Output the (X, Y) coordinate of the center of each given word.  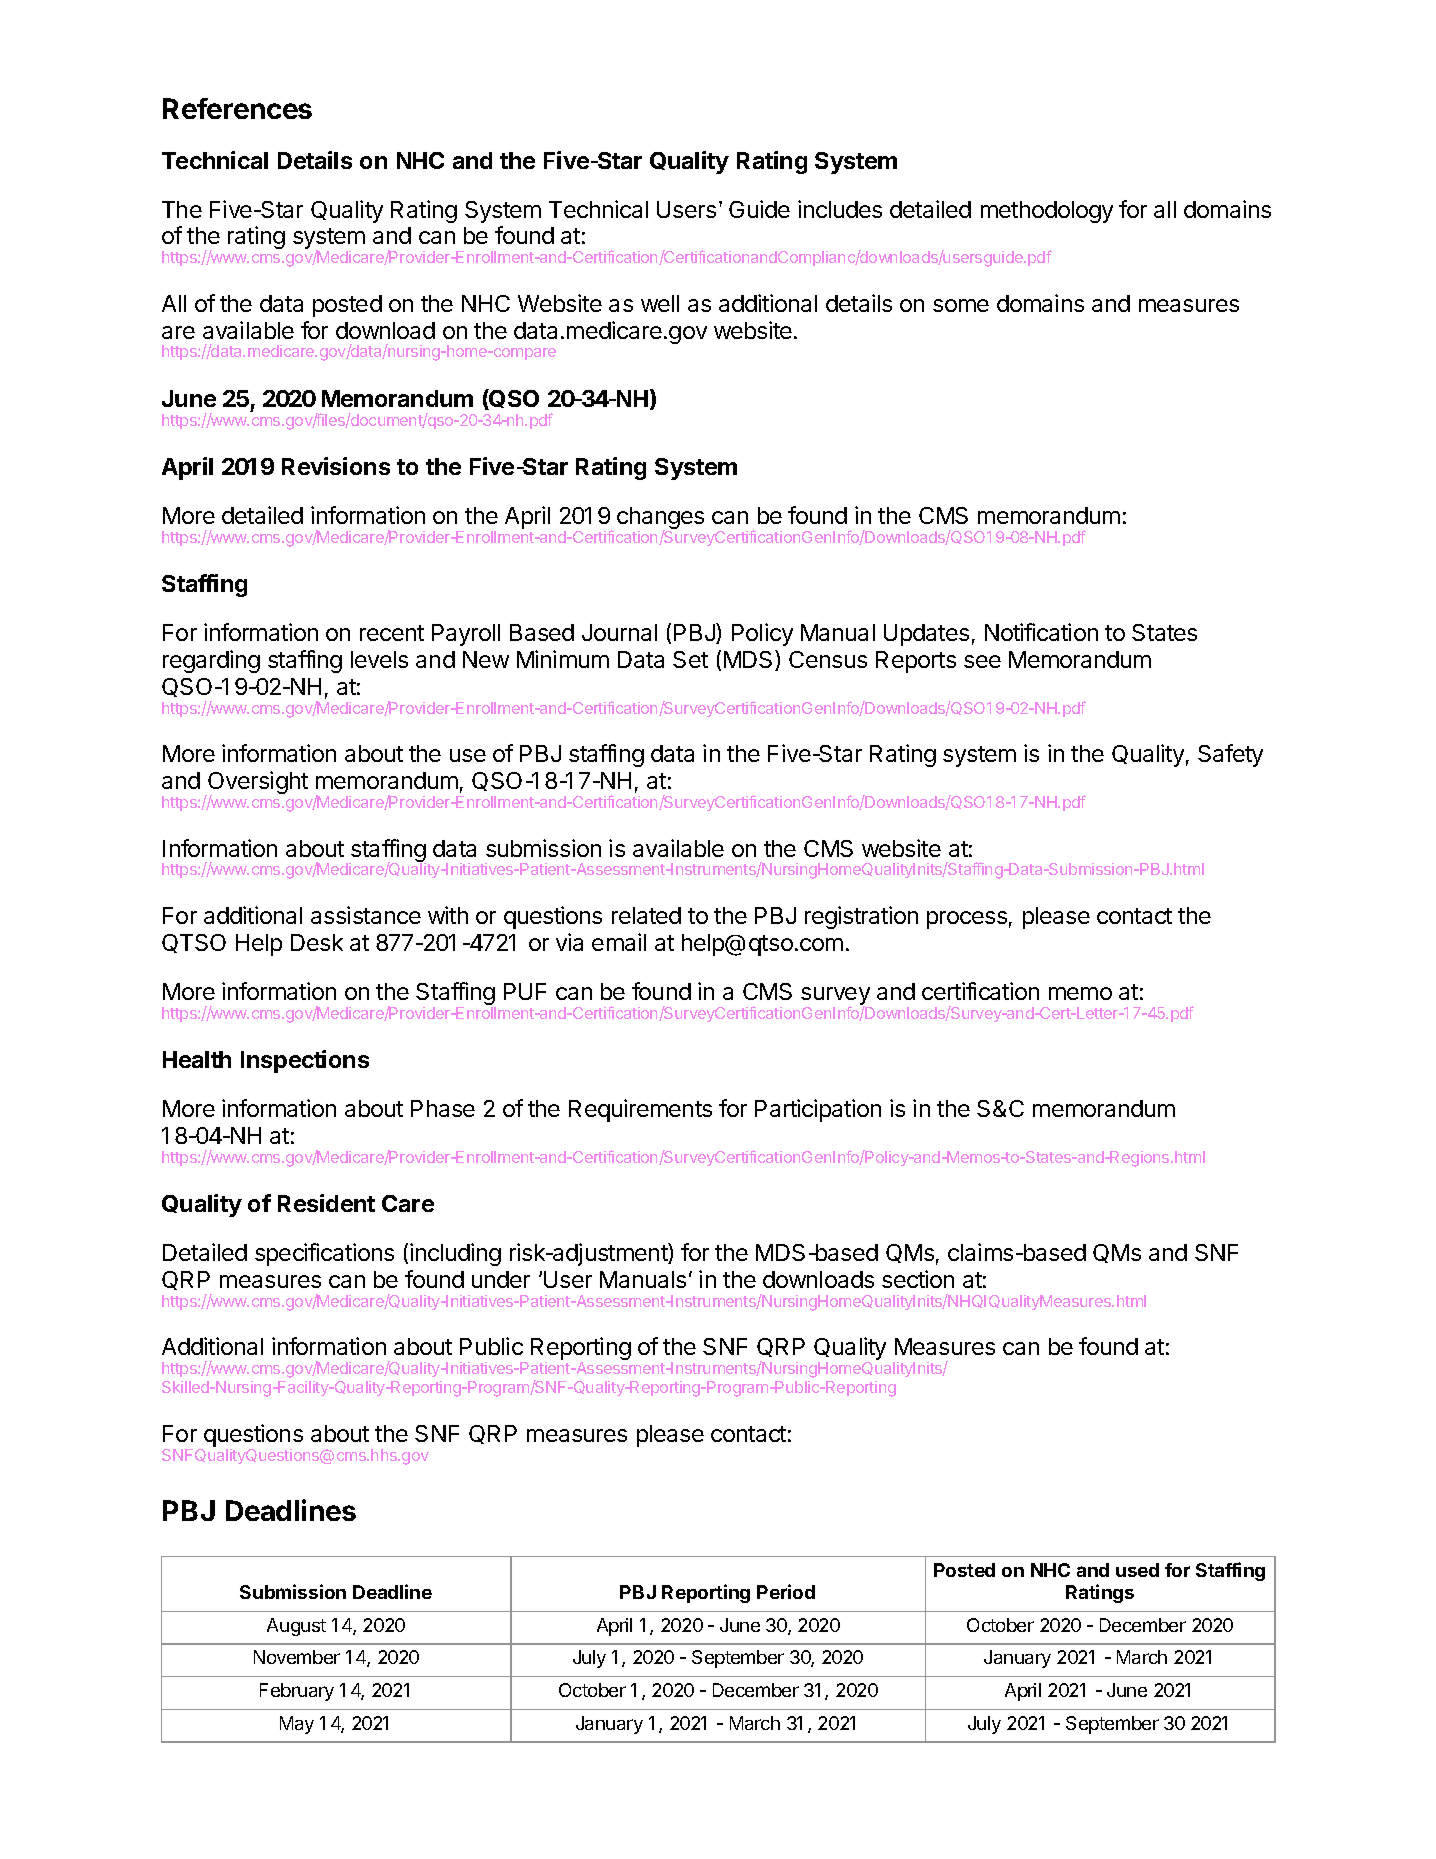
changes (660, 519)
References (237, 108)
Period (786, 1591)
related (646, 915)
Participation (818, 1110)
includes (840, 209)
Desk (317, 942)
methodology (1047, 212)
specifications (324, 1254)
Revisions (336, 466)
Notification (1041, 632)
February (297, 1692)
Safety (1230, 755)
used (1137, 1570)
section (918, 1279)
